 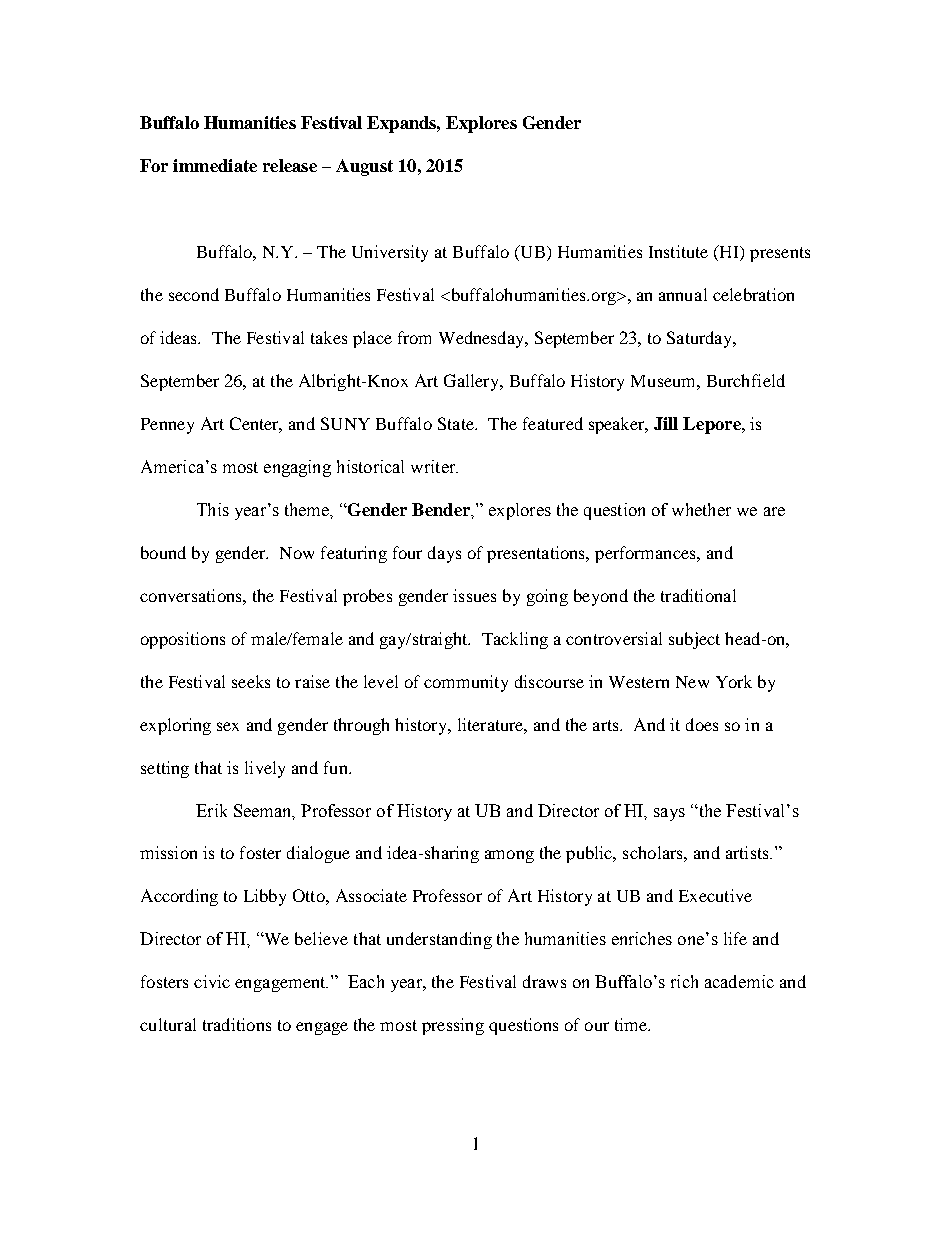 What do you see at coordinates (215, 165) in the screenshot?
I see `immediate` at bounding box center [215, 165].
